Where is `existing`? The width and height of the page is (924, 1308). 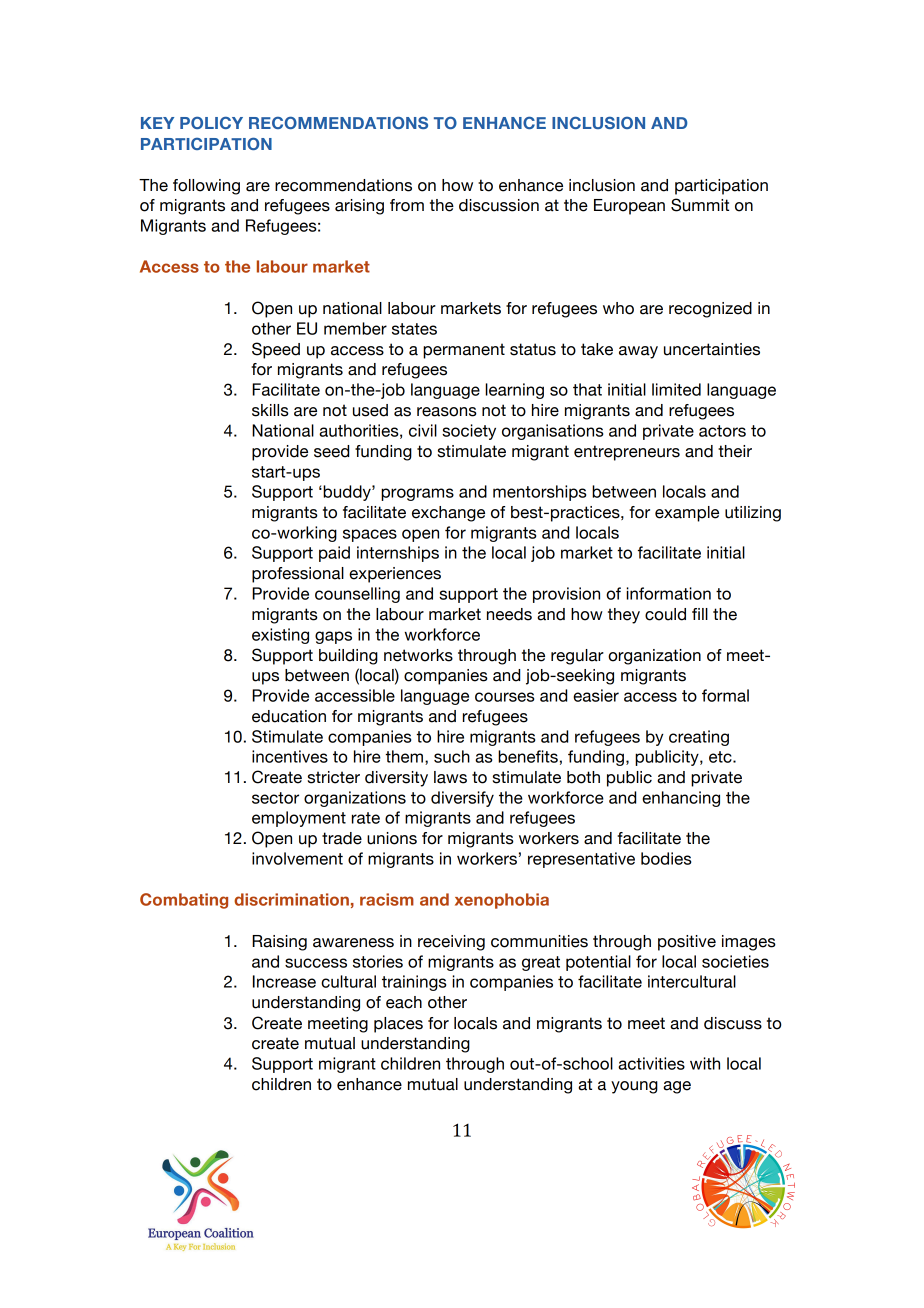
existing is located at coordinates (280, 636).
